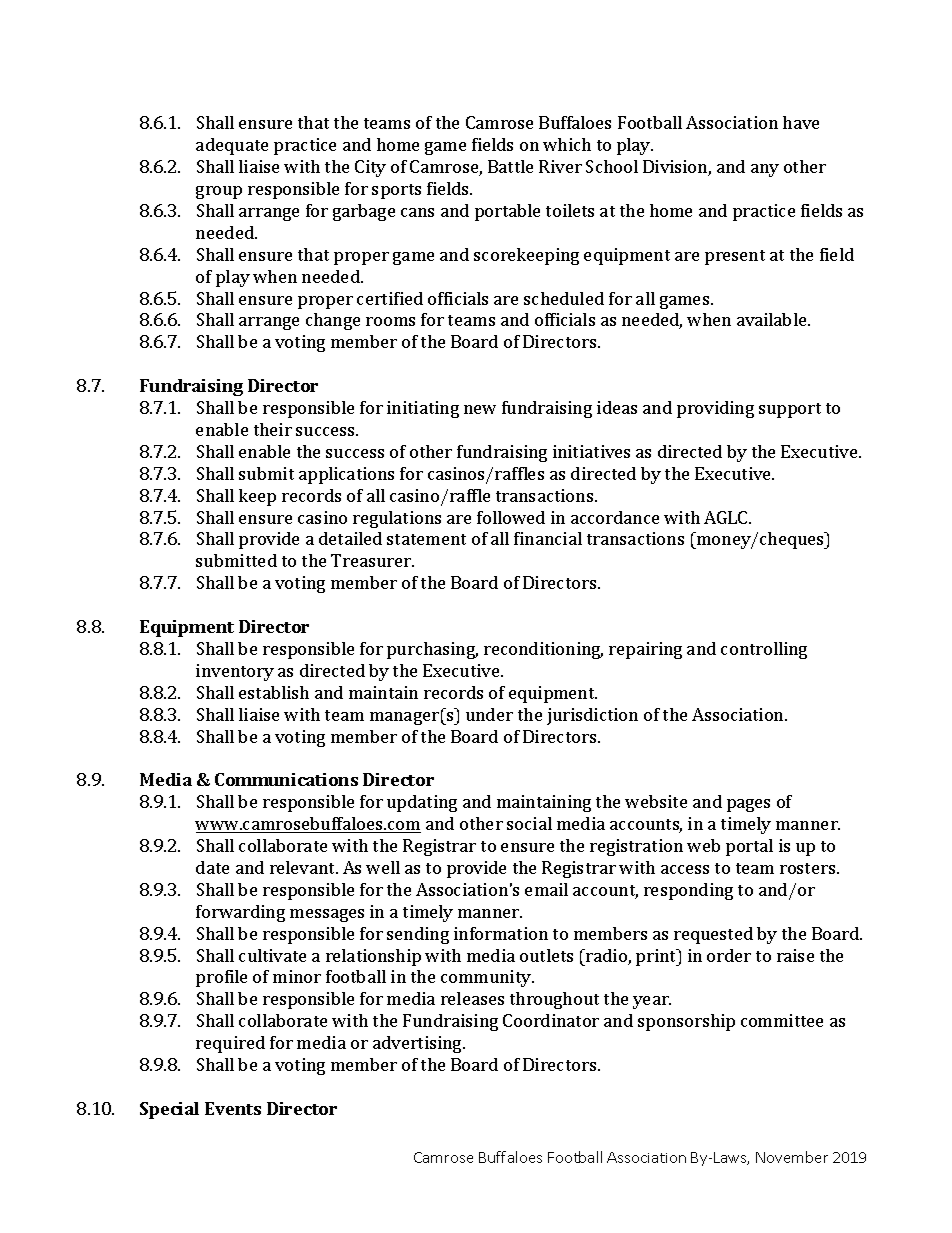 This image has width=952, height=1233. Describe the element at coordinates (286, 779) in the image. I see `Communications` at that location.
